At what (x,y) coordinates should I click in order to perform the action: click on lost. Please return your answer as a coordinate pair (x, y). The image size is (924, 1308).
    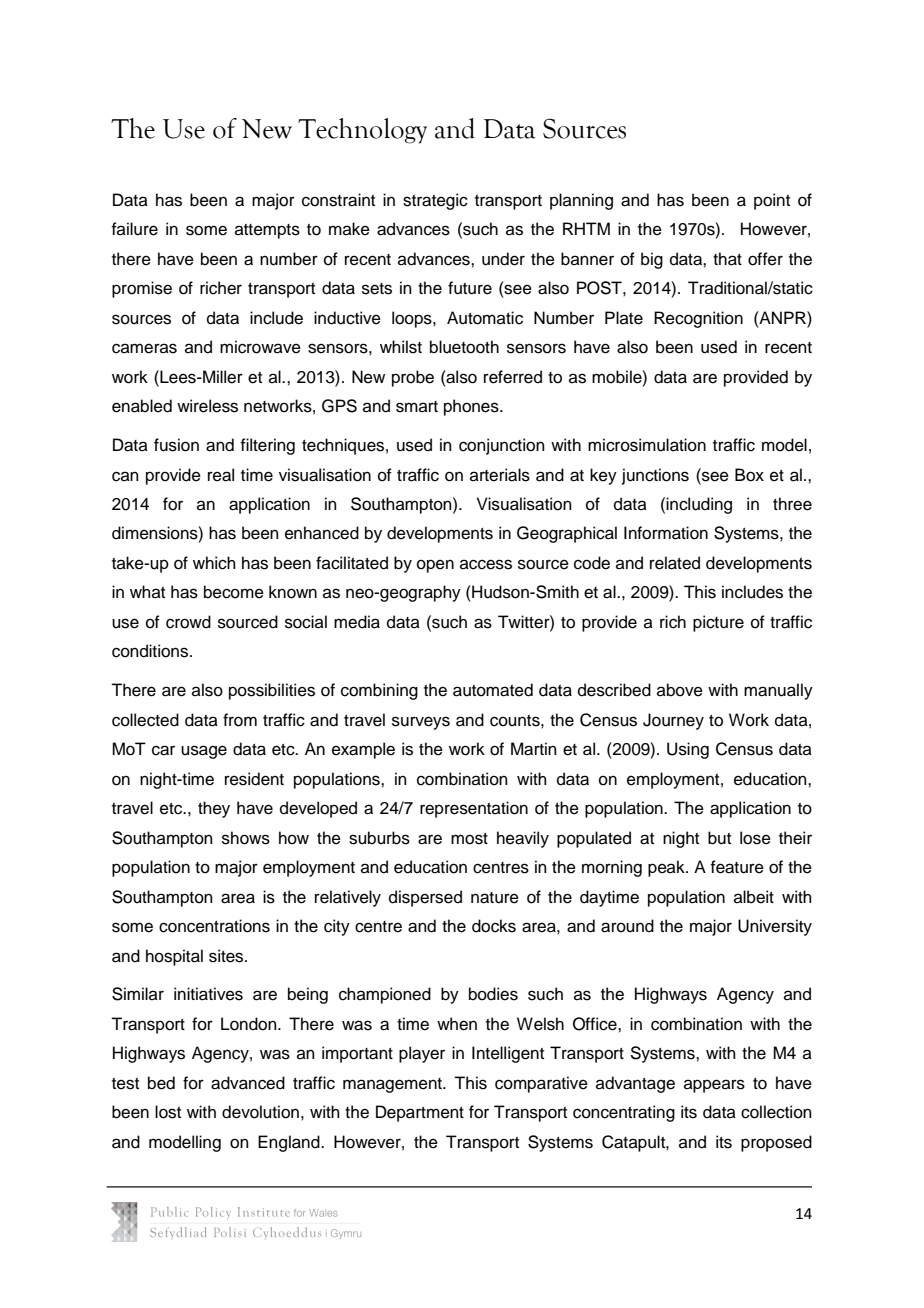
    Looking at the image, I should click on (168, 1112).
